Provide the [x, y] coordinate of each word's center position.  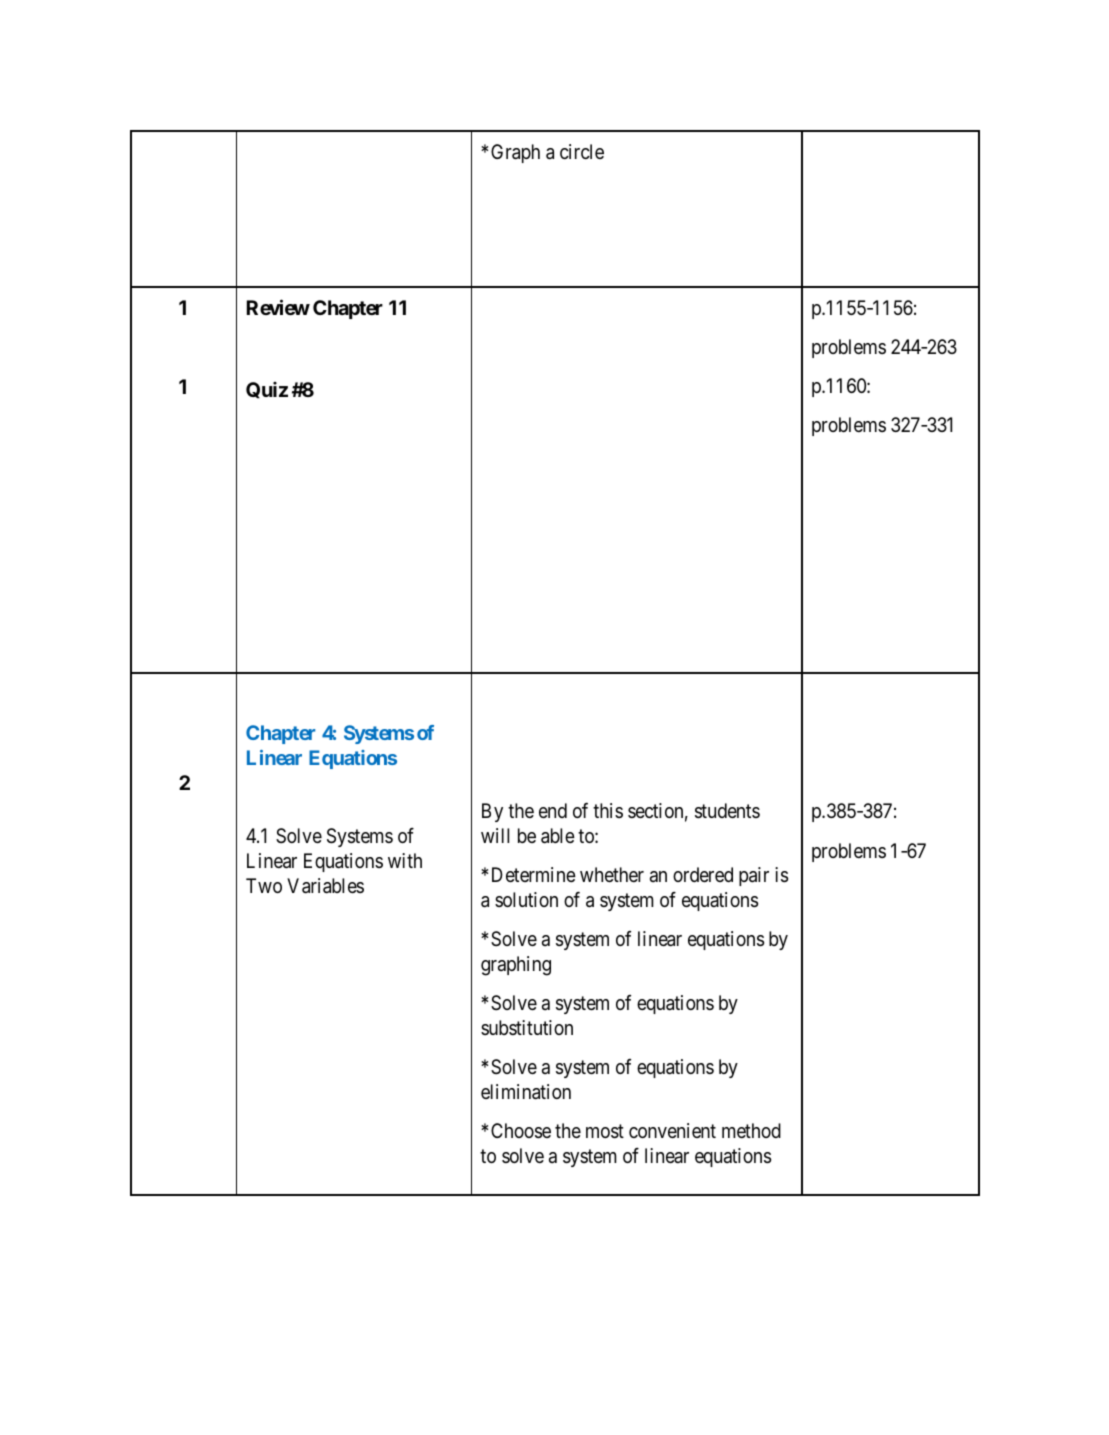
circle [582, 151]
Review [278, 307]
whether [612, 875]
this [608, 810]
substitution [527, 1027]
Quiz [267, 390]
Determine [534, 875]
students [727, 811]
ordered [703, 875]
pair [754, 876]
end [553, 811]
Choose [521, 1131]
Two [264, 885]
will [495, 835]
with [405, 860]
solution [526, 899]
